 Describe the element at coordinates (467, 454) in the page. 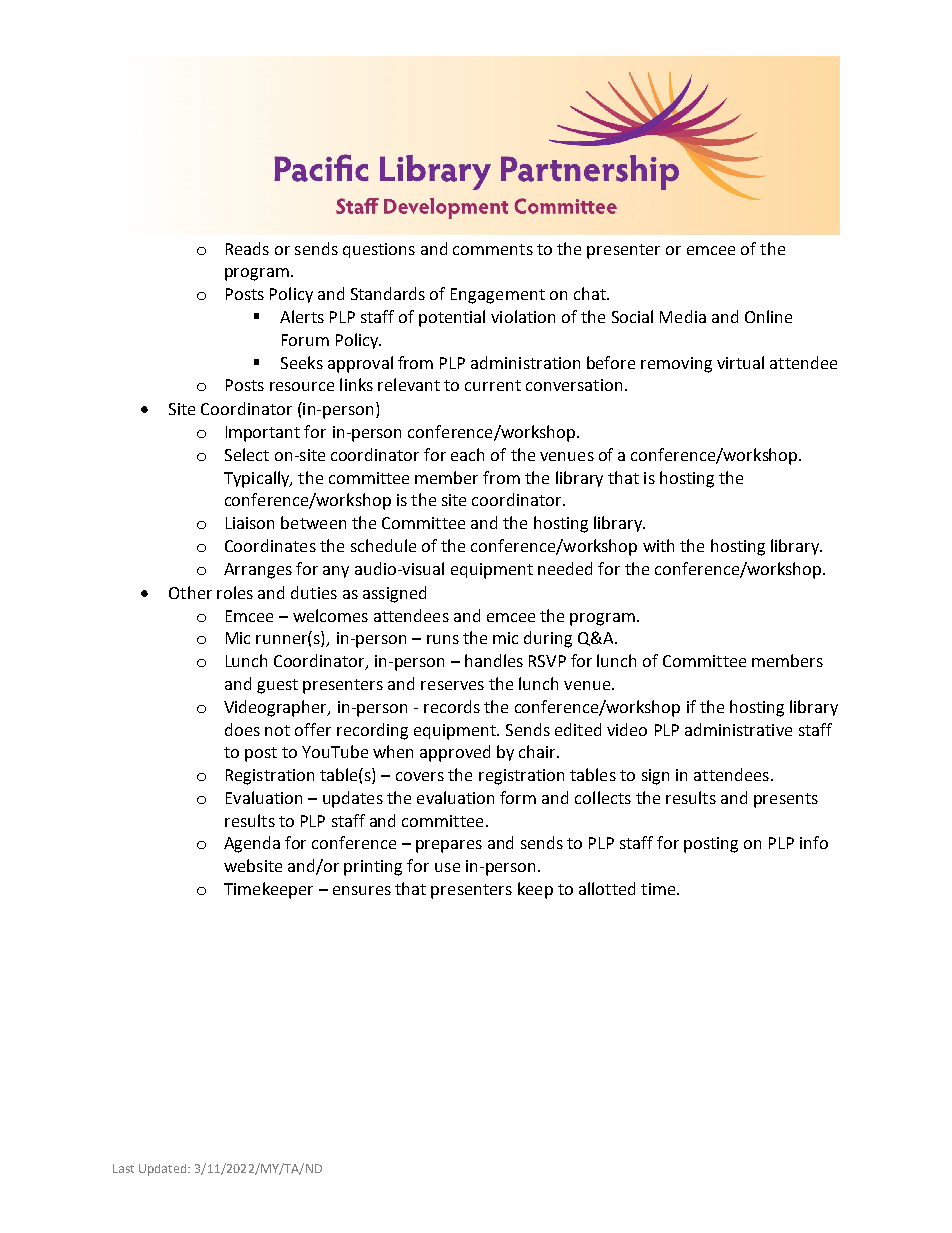

I see `each` at that location.
